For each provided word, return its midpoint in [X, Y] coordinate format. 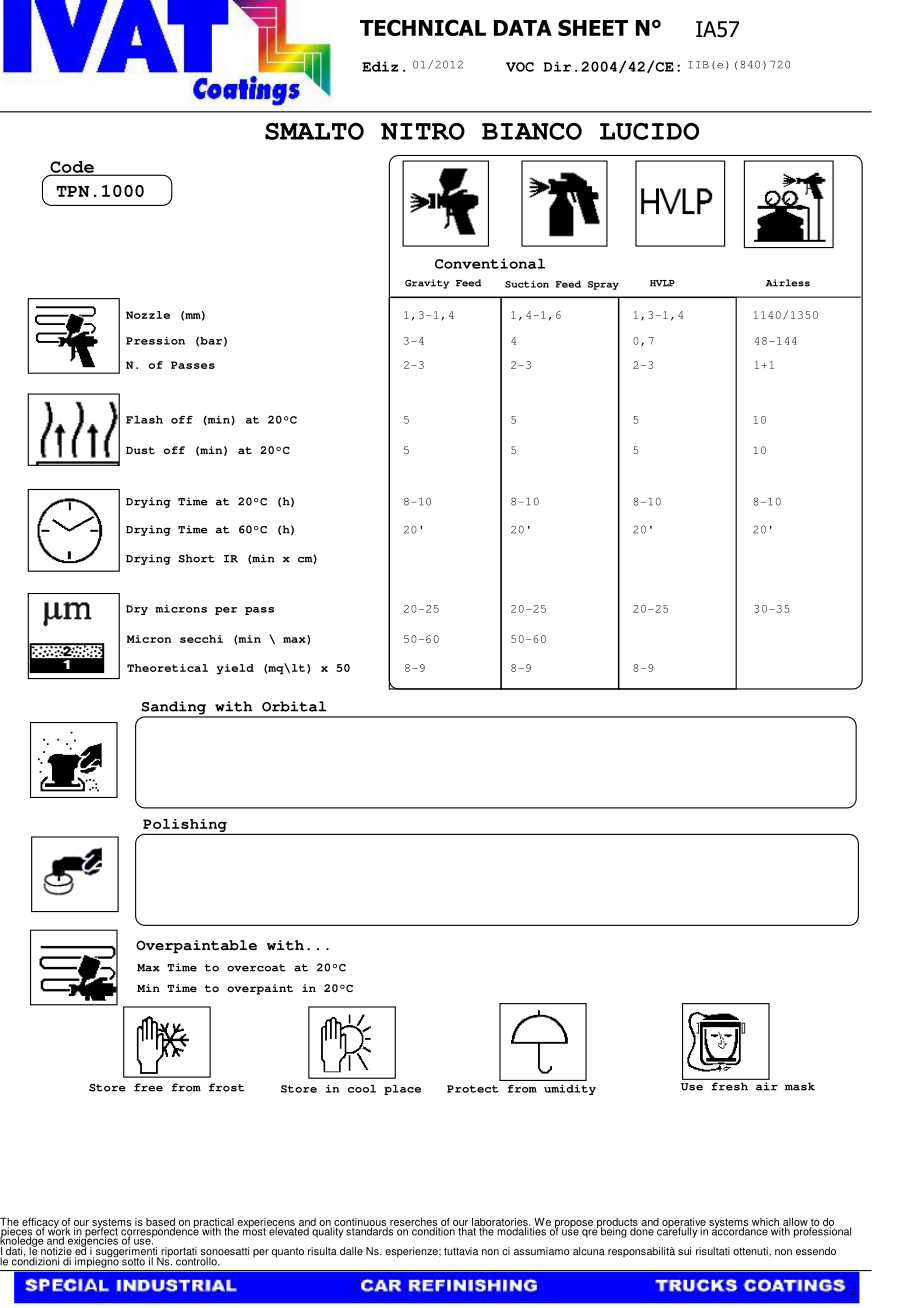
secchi [201, 639]
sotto [133, 1262]
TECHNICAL [423, 27]
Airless [788, 283]
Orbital [294, 706]
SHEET [593, 27]
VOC [520, 67]
